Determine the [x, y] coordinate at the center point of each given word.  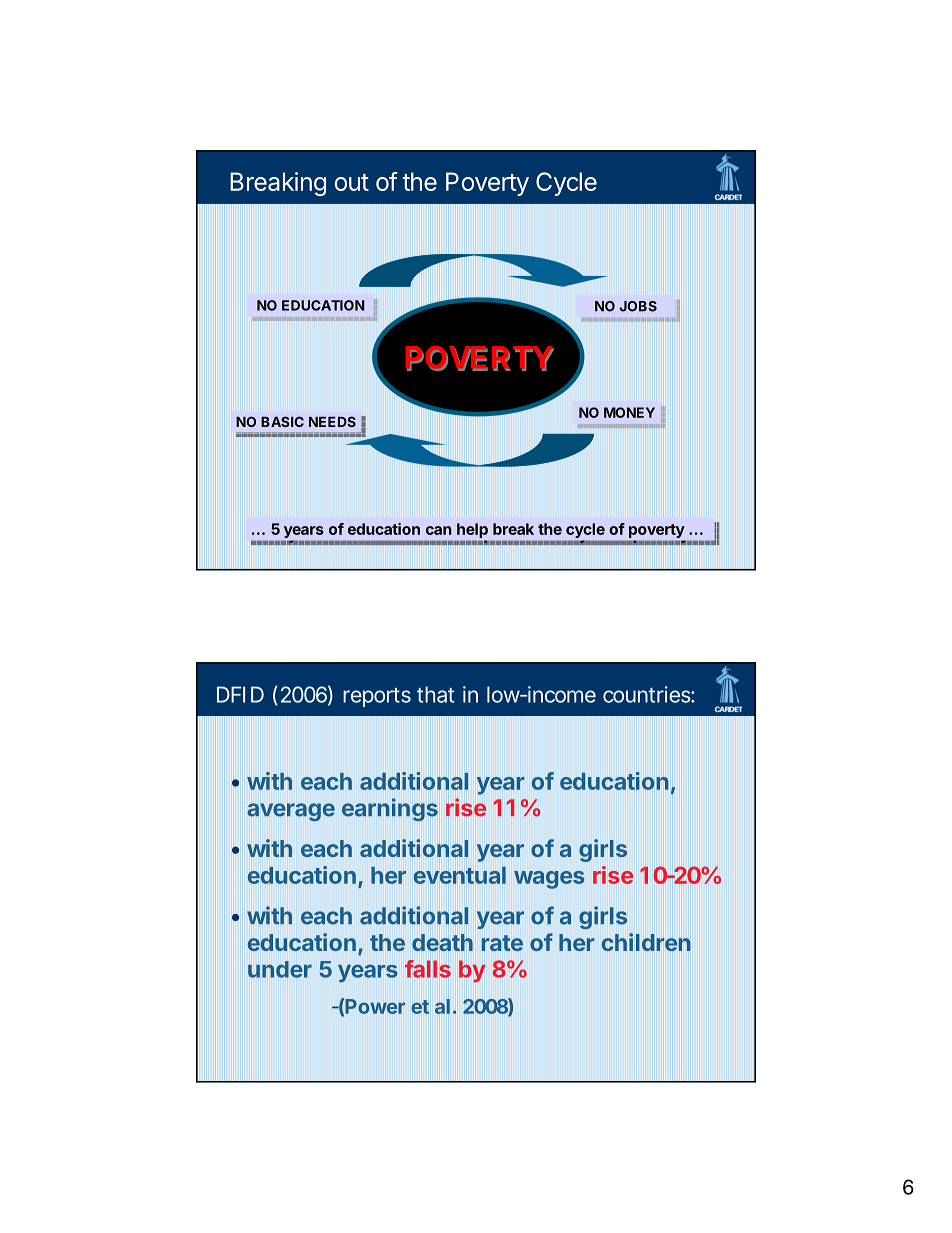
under [280, 969]
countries [647, 694]
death [442, 942]
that [435, 694]
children [646, 942]
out [352, 182]
